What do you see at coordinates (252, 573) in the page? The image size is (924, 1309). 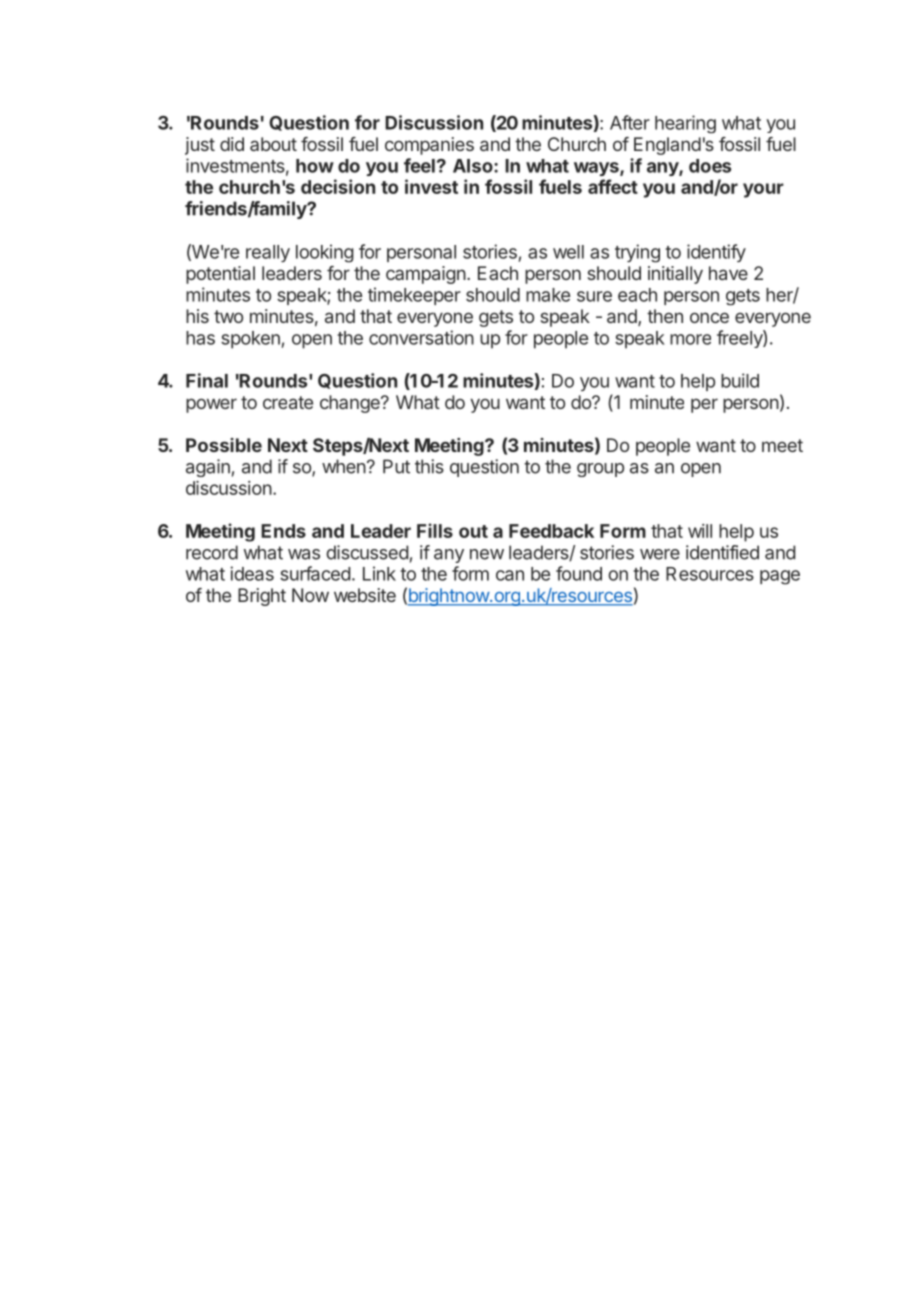 I see `ideas` at bounding box center [252, 573].
